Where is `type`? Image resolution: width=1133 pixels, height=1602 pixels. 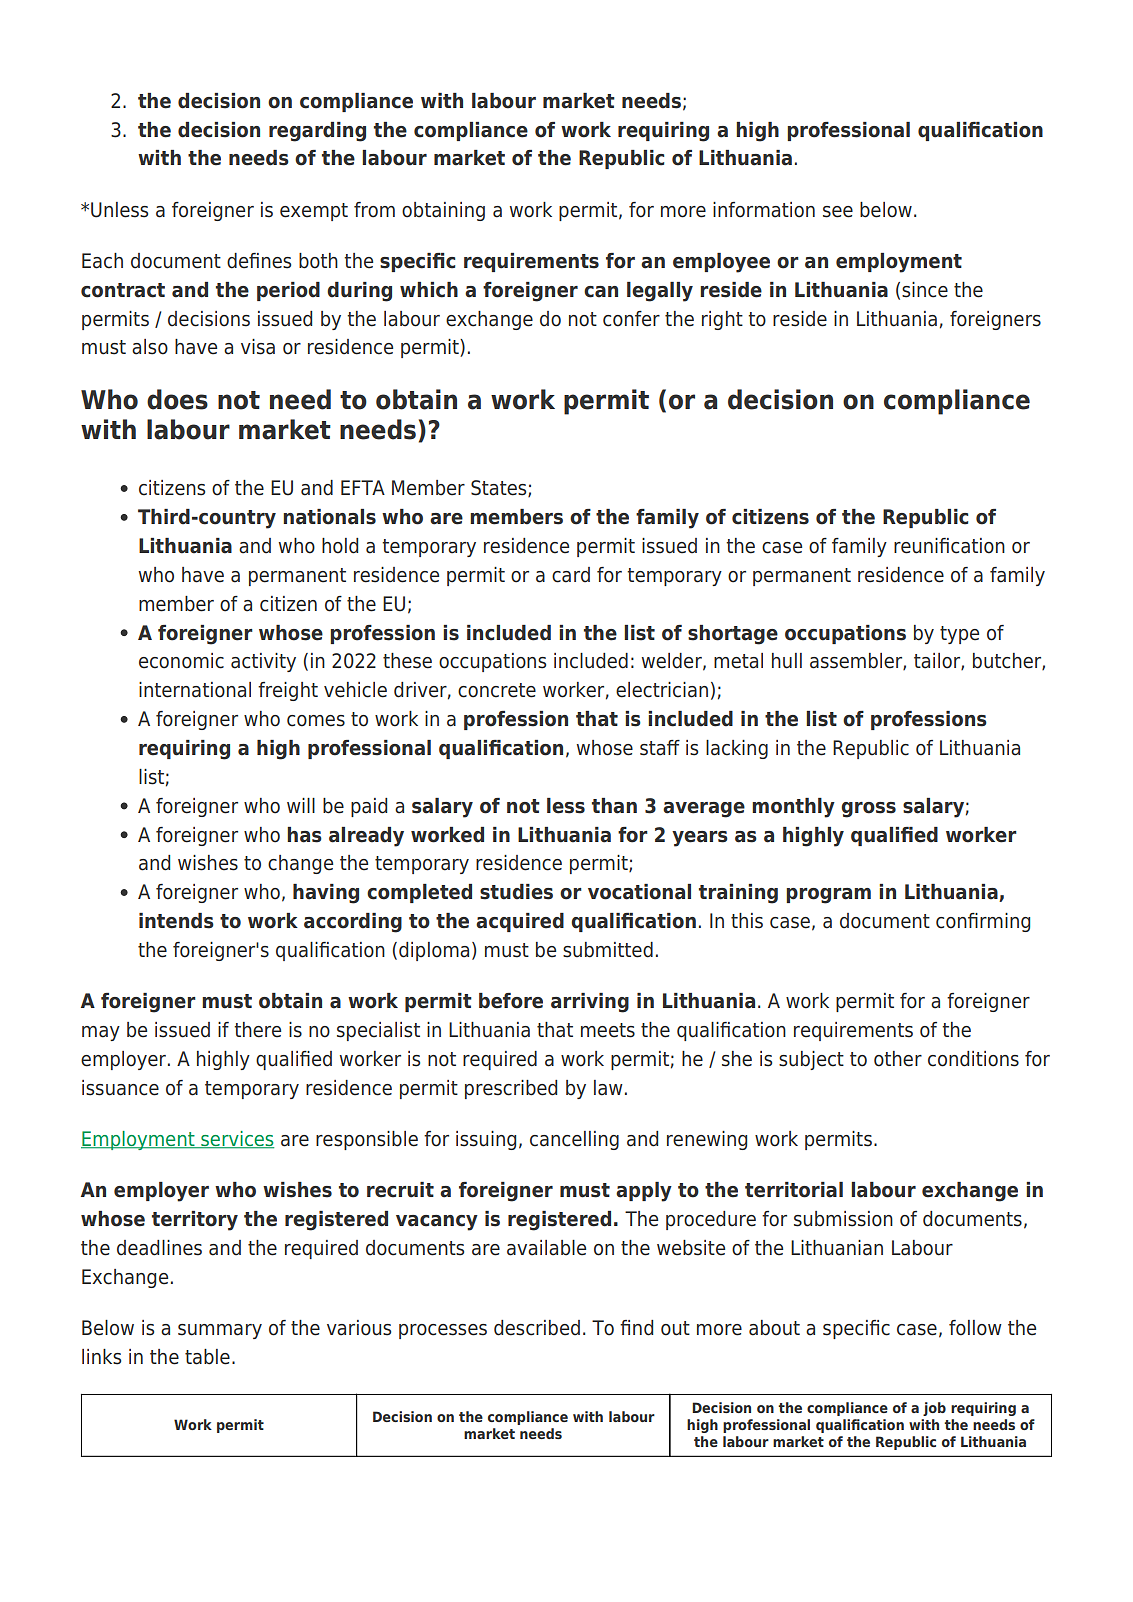
type is located at coordinates (959, 635).
